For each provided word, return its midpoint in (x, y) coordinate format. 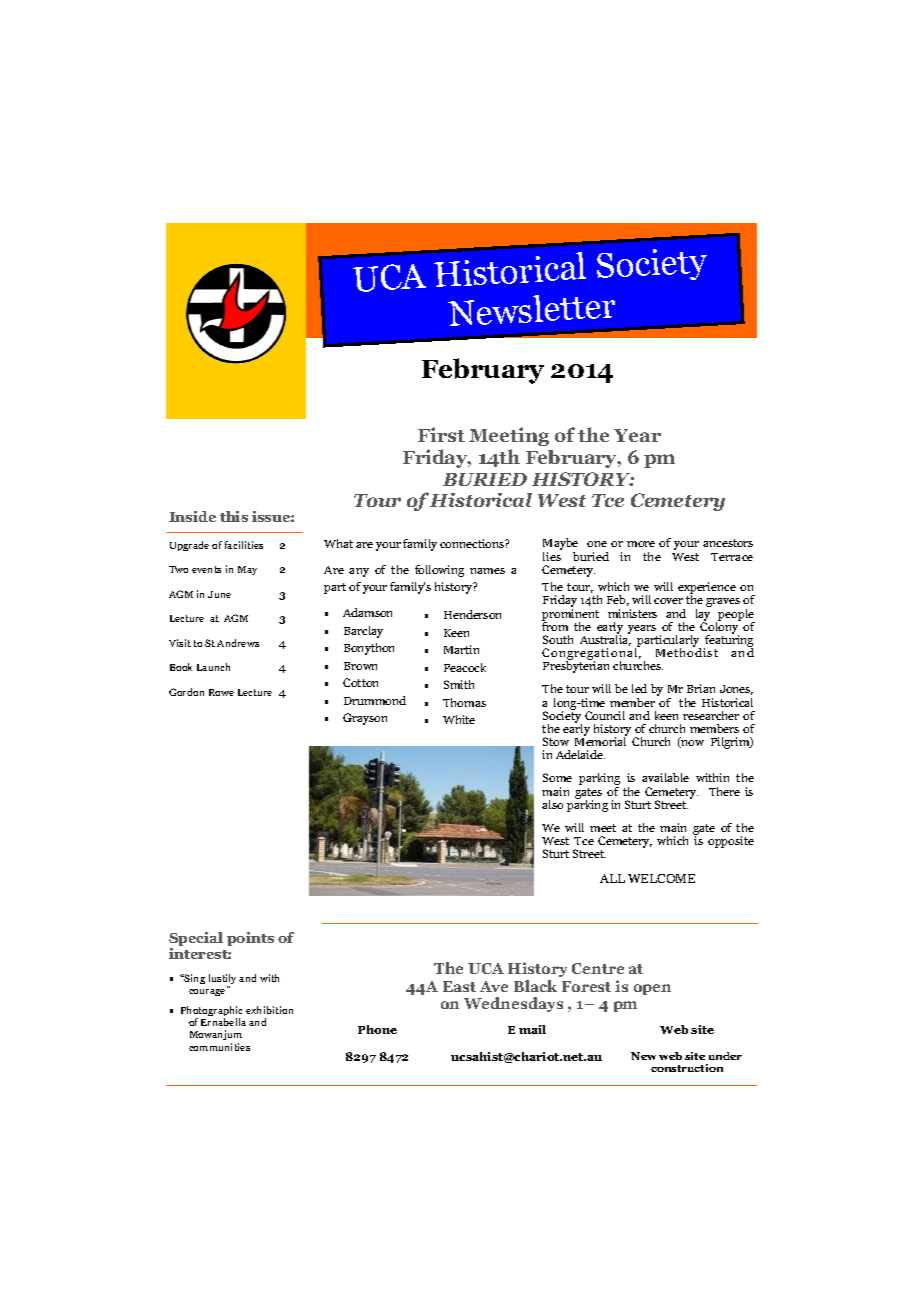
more (641, 544)
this (234, 516)
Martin (461, 649)
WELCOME (661, 878)
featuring (728, 641)
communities (219, 1047)
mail (532, 1029)
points (250, 939)
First (441, 434)
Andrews (238, 643)
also (552, 804)
